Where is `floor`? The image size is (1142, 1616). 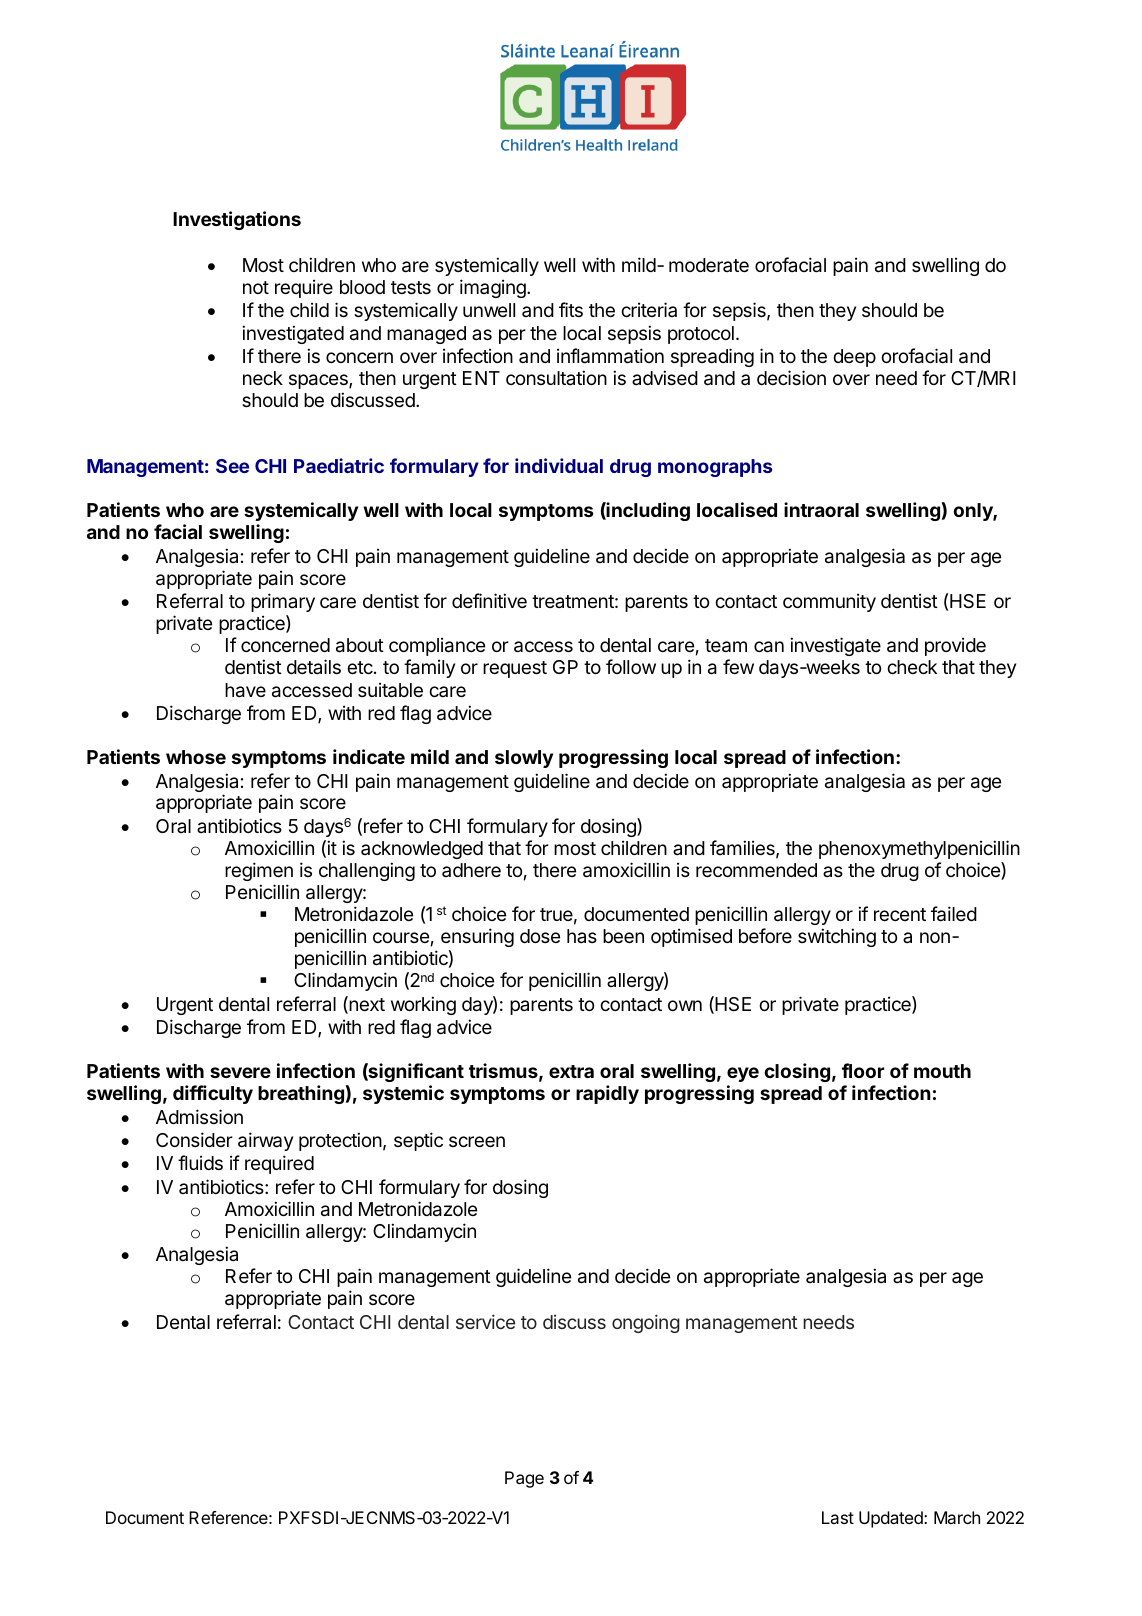 floor is located at coordinates (863, 1070).
